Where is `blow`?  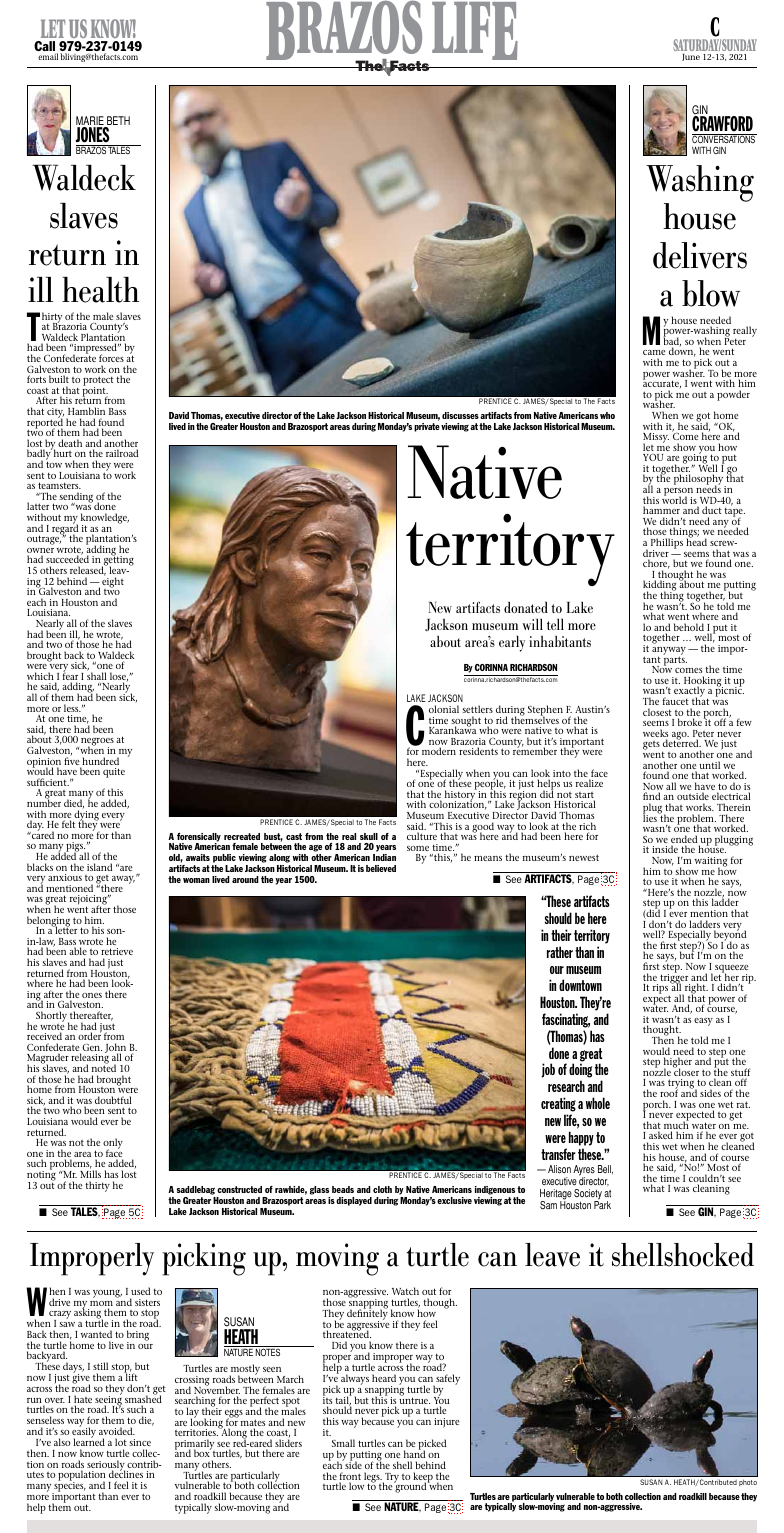
blow is located at coordinates (711, 293).
